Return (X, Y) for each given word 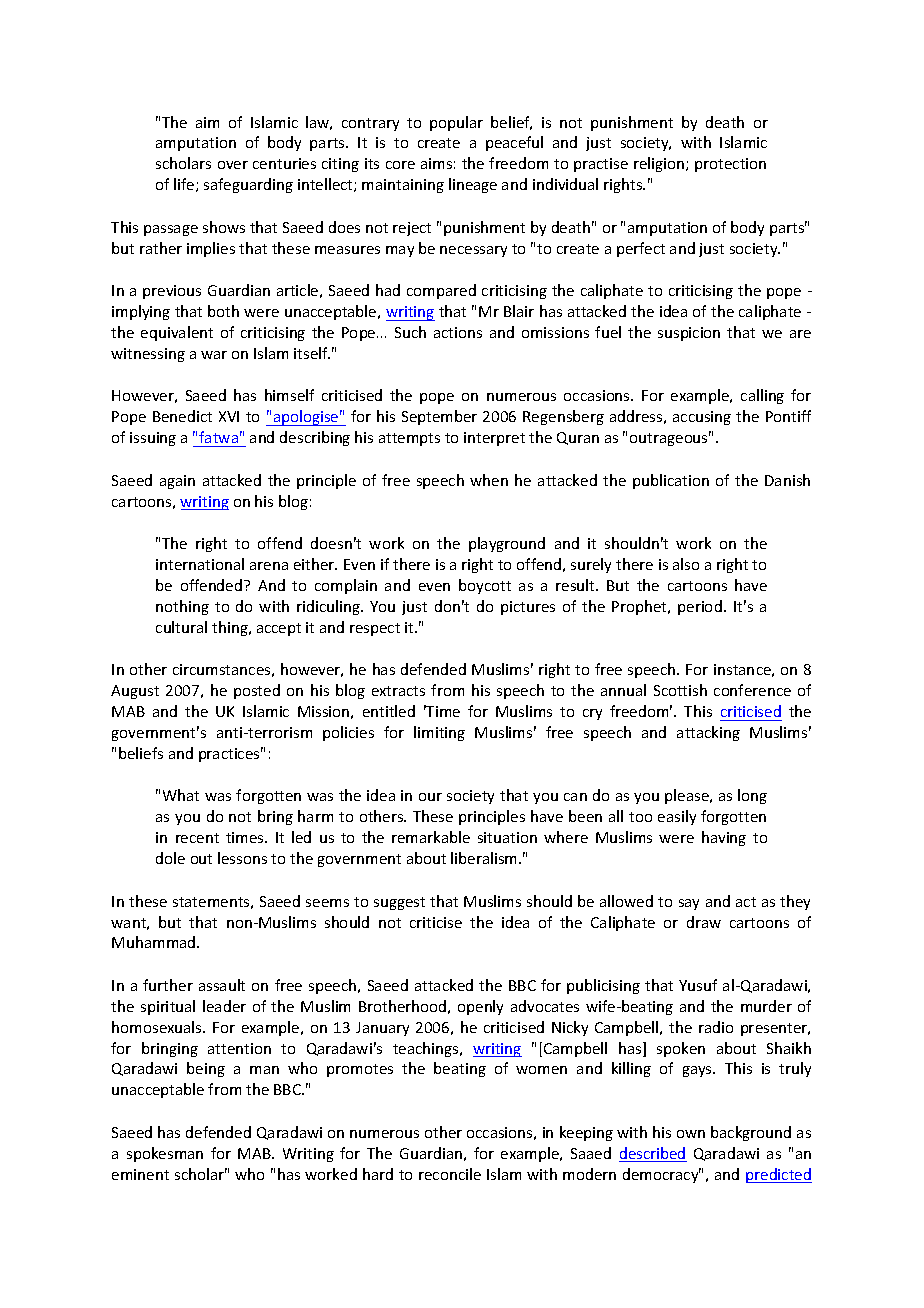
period (700, 607)
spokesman (165, 1154)
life (185, 185)
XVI (229, 416)
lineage (473, 185)
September (439, 417)
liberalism (485, 858)
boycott (485, 586)
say (689, 904)
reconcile (450, 1174)
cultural (181, 627)
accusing (702, 418)
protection (730, 165)
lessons (242, 858)
